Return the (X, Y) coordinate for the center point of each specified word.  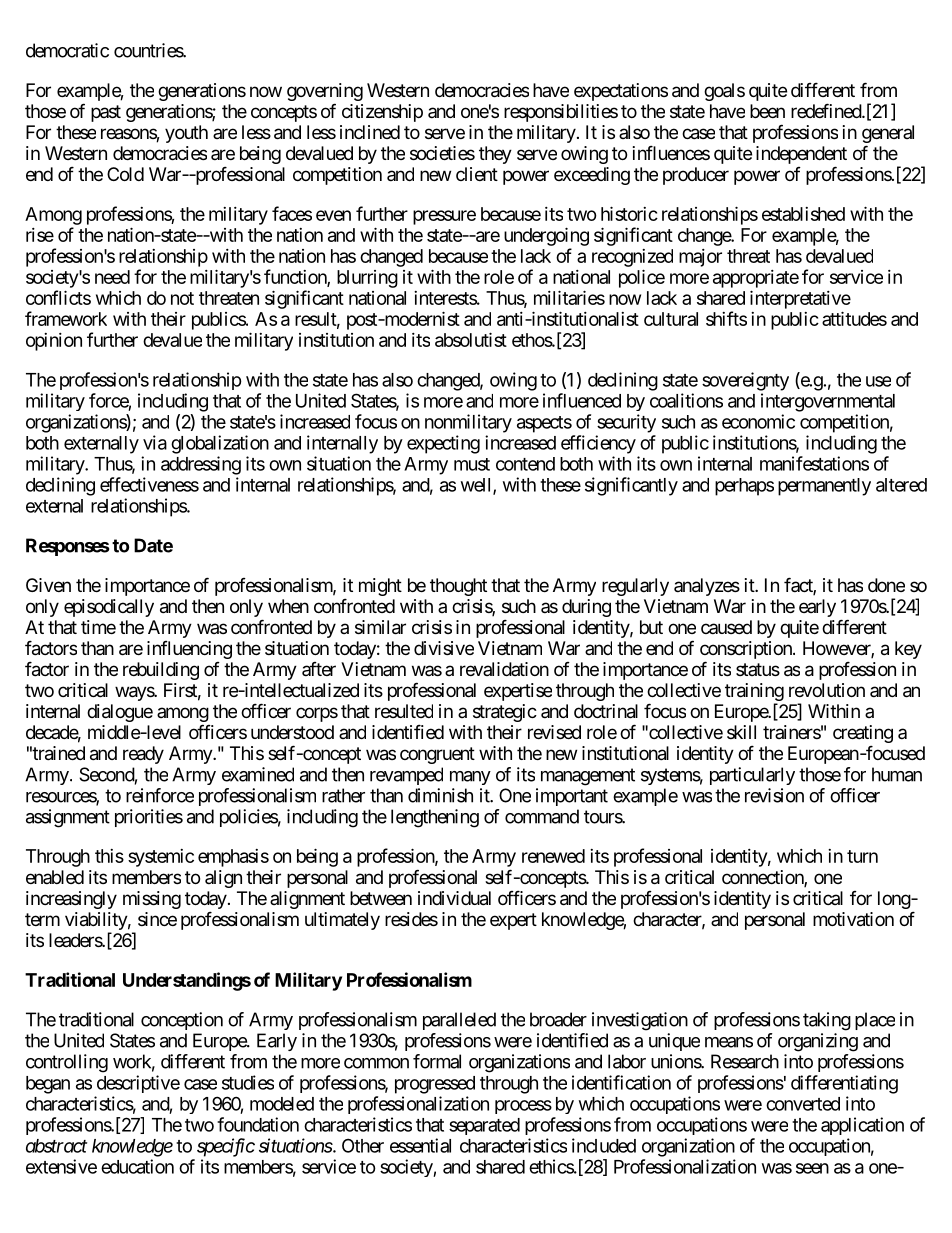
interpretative (800, 299)
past (106, 113)
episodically (109, 608)
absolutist (471, 339)
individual (454, 898)
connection (763, 878)
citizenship (382, 113)
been (767, 111)
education (137, 1166)
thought (458, 587)
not (182, 298)
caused (726, 627)
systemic (161, 858)
